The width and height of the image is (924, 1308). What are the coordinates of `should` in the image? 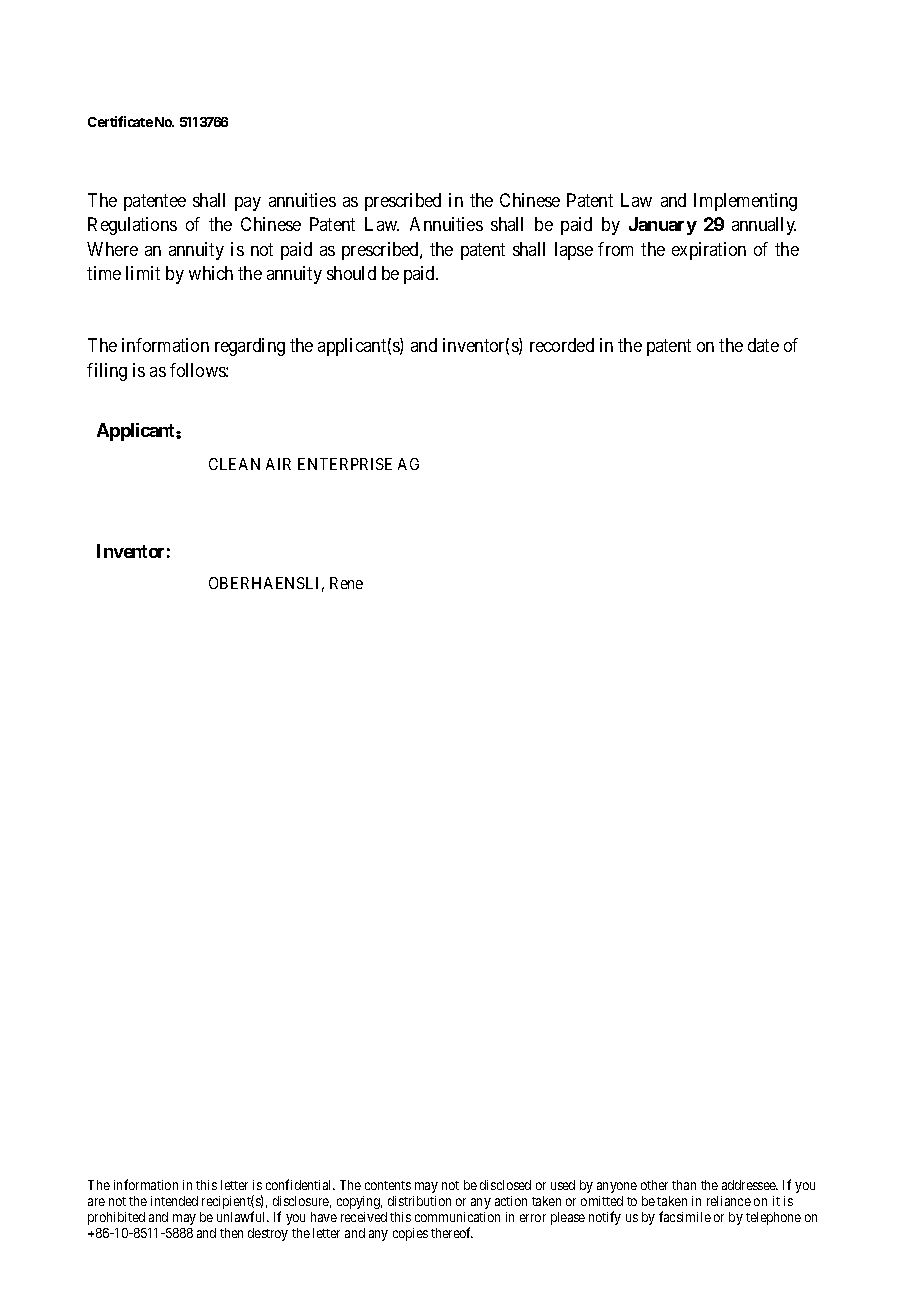 It's located at (351, 273).
